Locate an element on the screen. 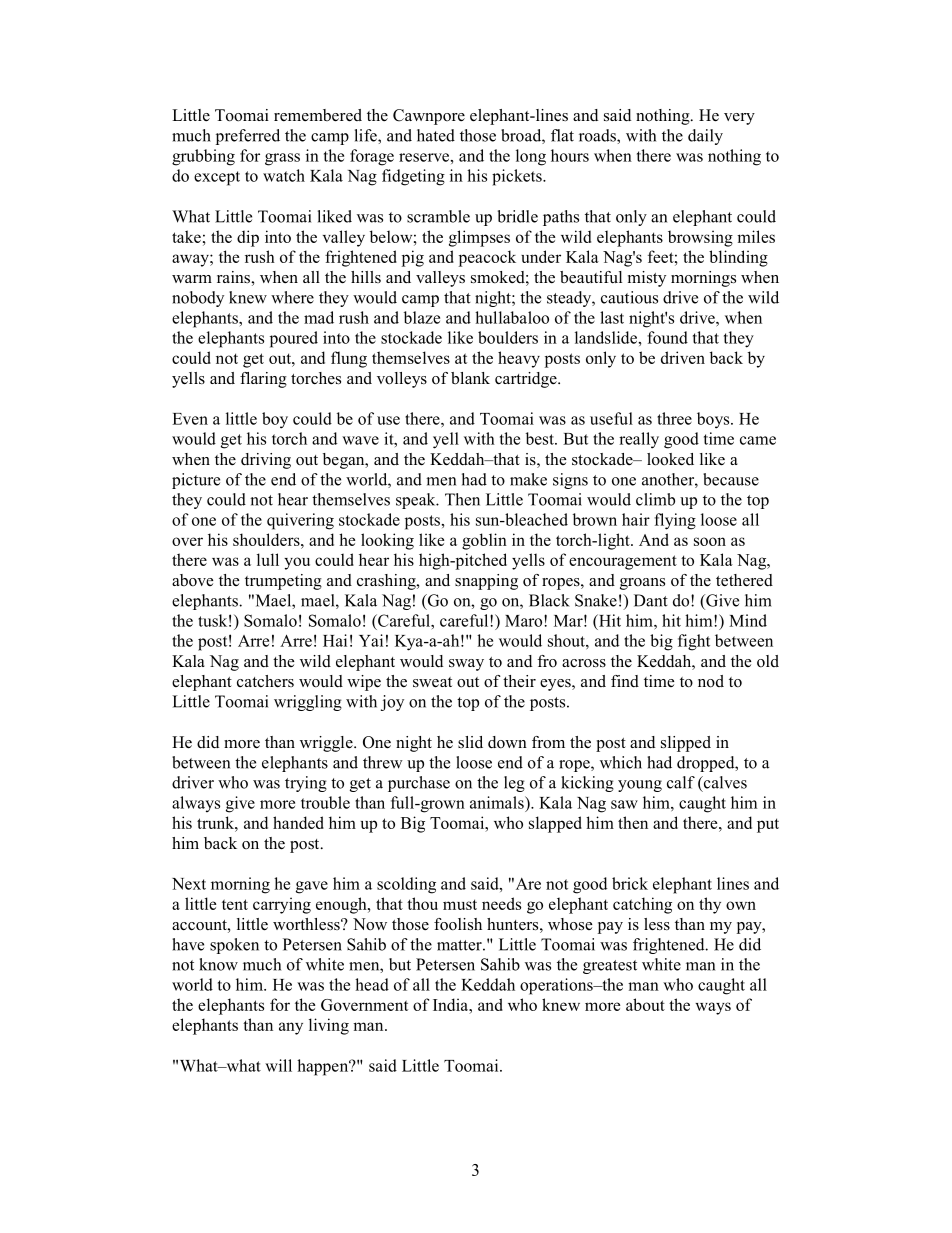 The height and width of the screenshot is (1233, 952). trumpeting is located at coordinates (283, 582).
